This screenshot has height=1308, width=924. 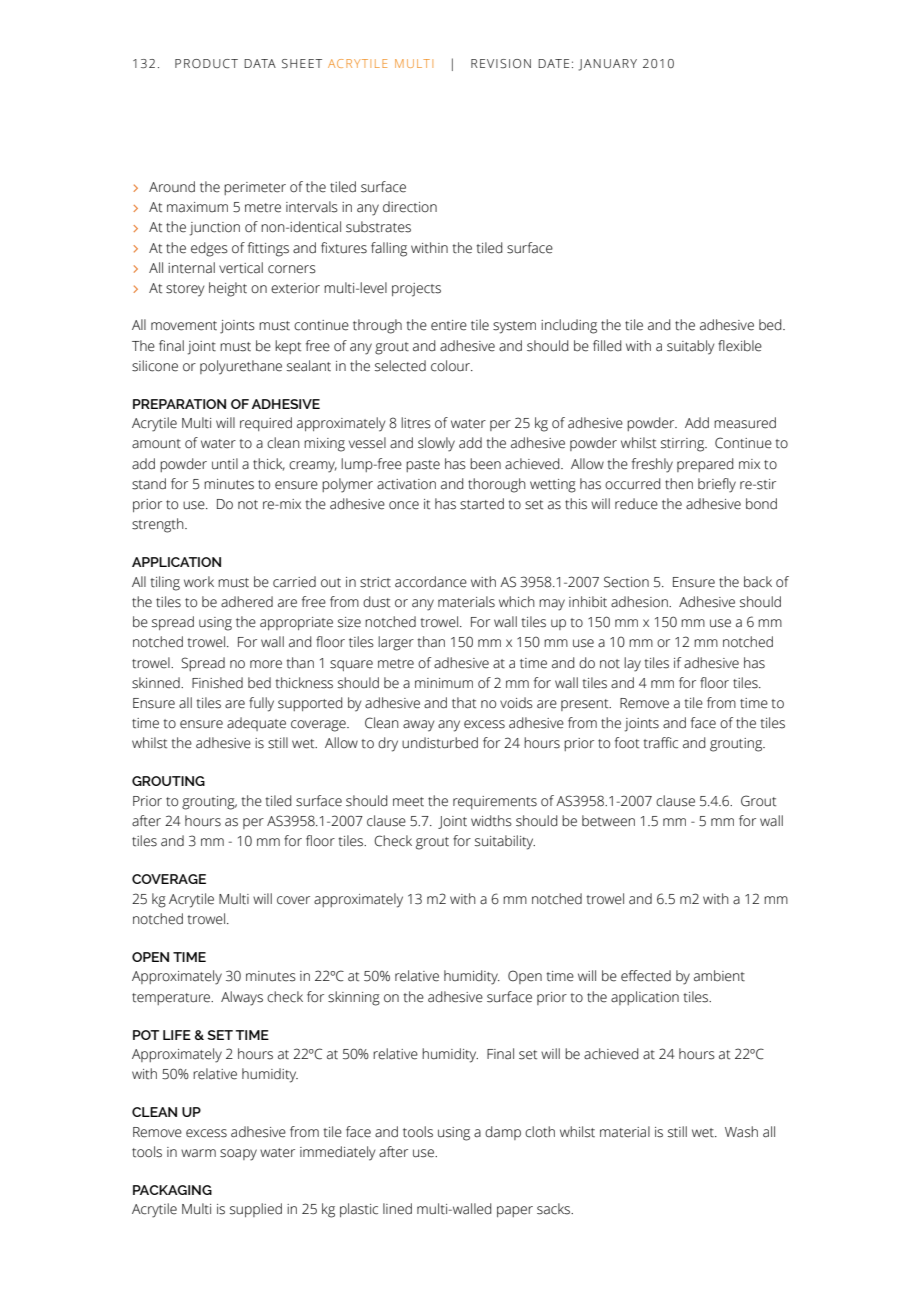 I want to click on adhered, so click(x=247, y=602).
